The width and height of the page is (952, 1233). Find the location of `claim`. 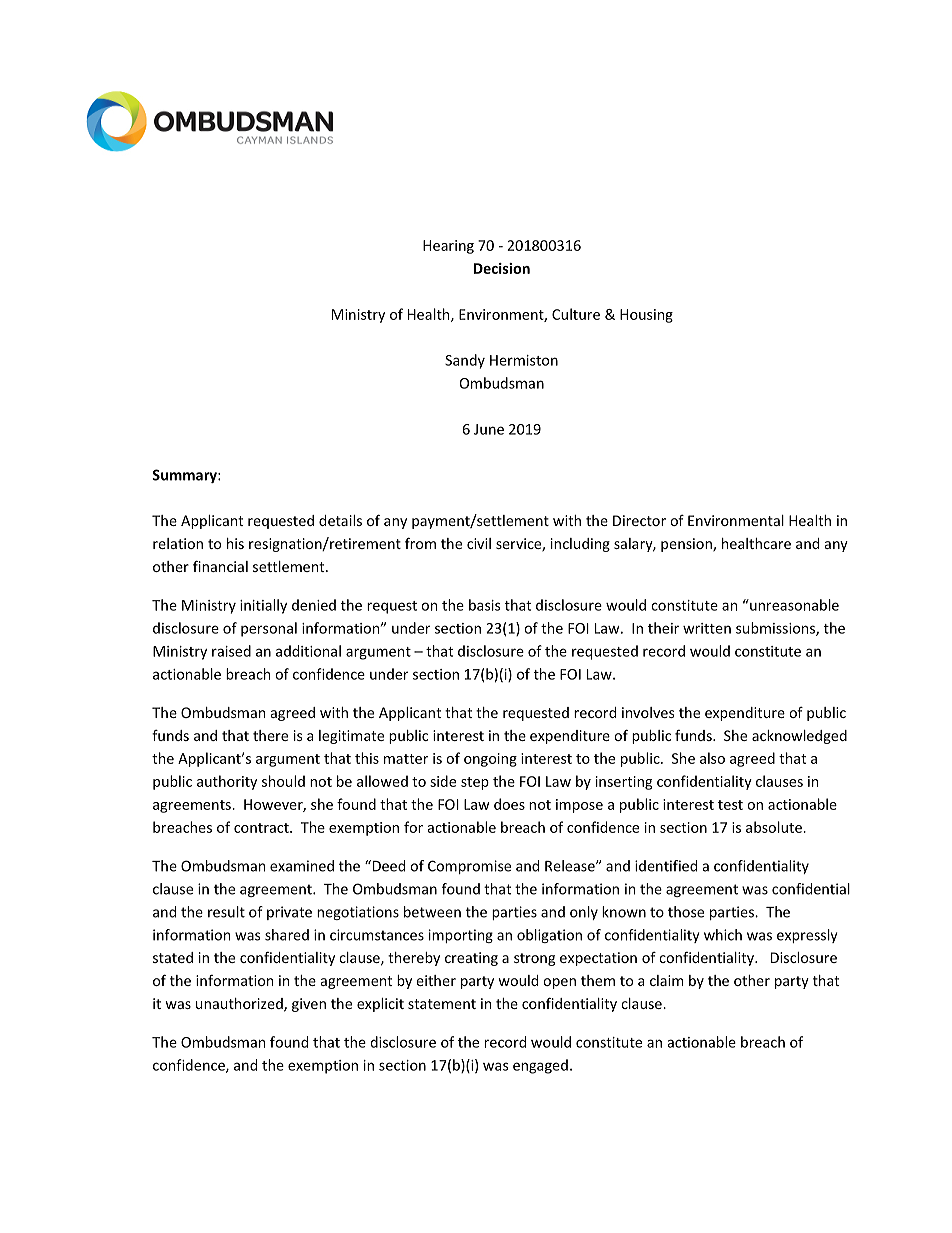

claim is located at coordinates (666, 980).
